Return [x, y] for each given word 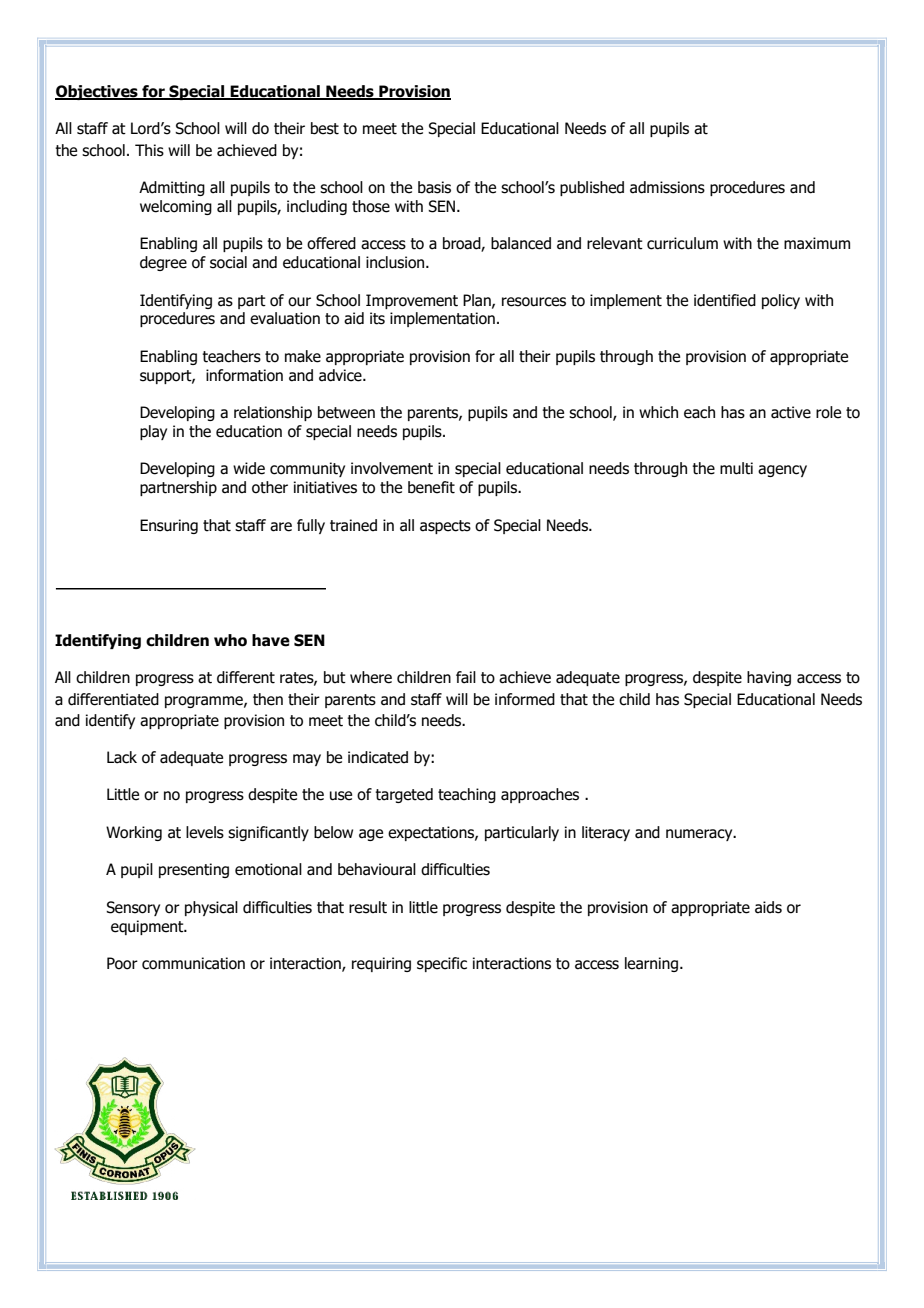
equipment [148, 927]
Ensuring [169, 526]
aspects [445, 527]
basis [434, 187]
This [149, 150]
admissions [667, 187]
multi [736, 468]
